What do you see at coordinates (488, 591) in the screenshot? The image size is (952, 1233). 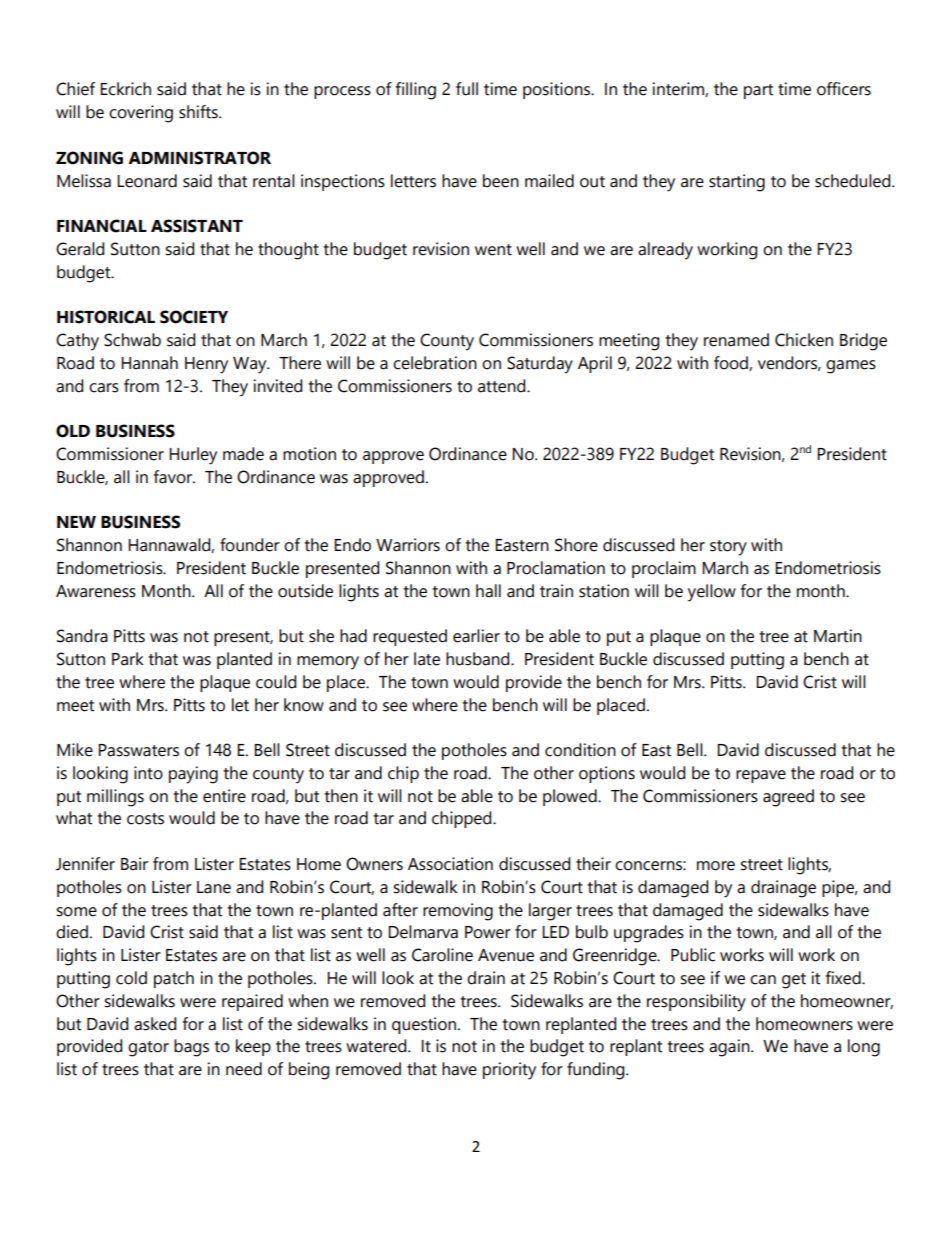 I see `hall` at bounding box center [488, 591].
